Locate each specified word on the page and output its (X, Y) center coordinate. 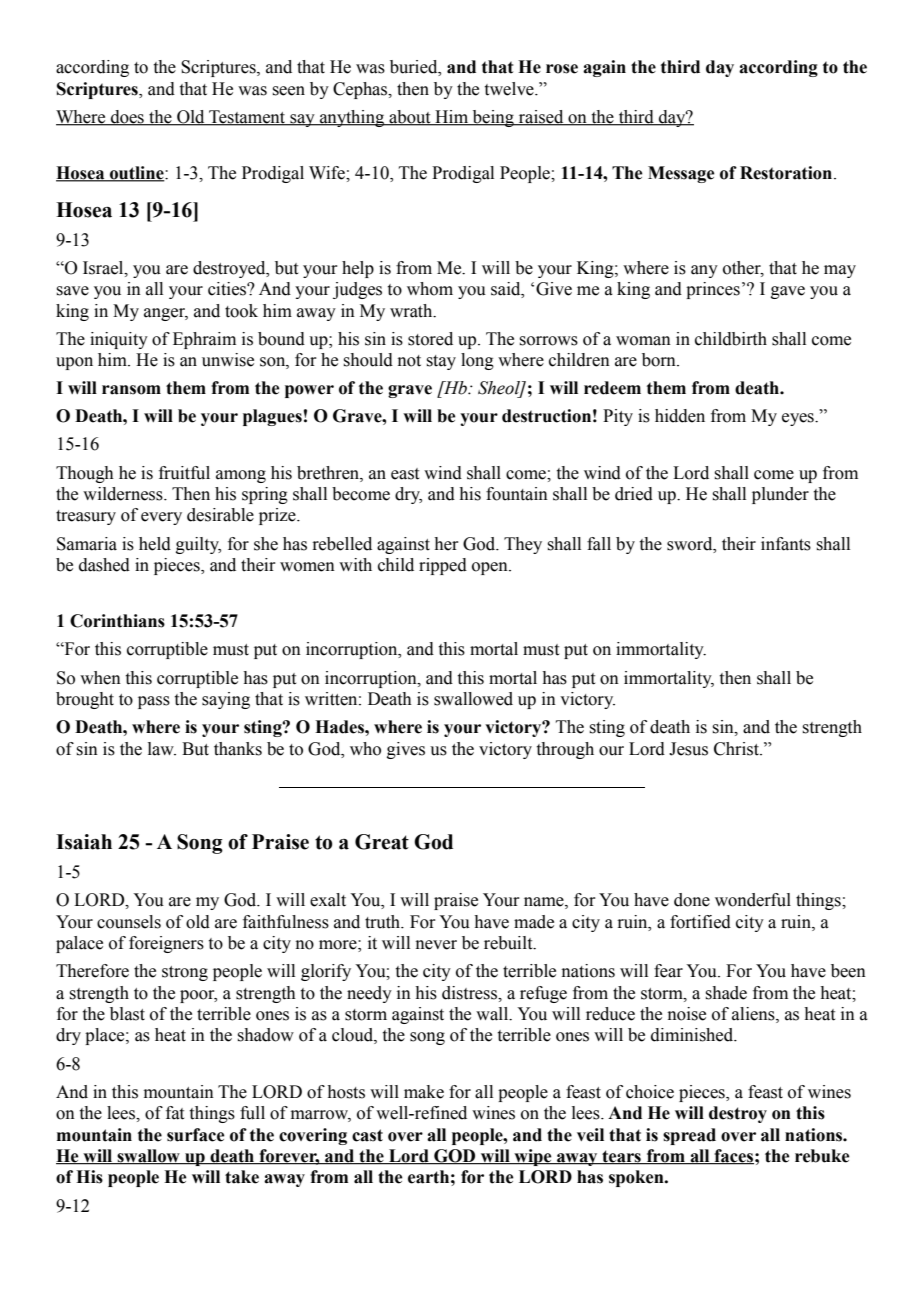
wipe (533, 1157)
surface (196, 1135)
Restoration (787, 173)
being (493, 118)
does (127, 118)
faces (733, 1157)
